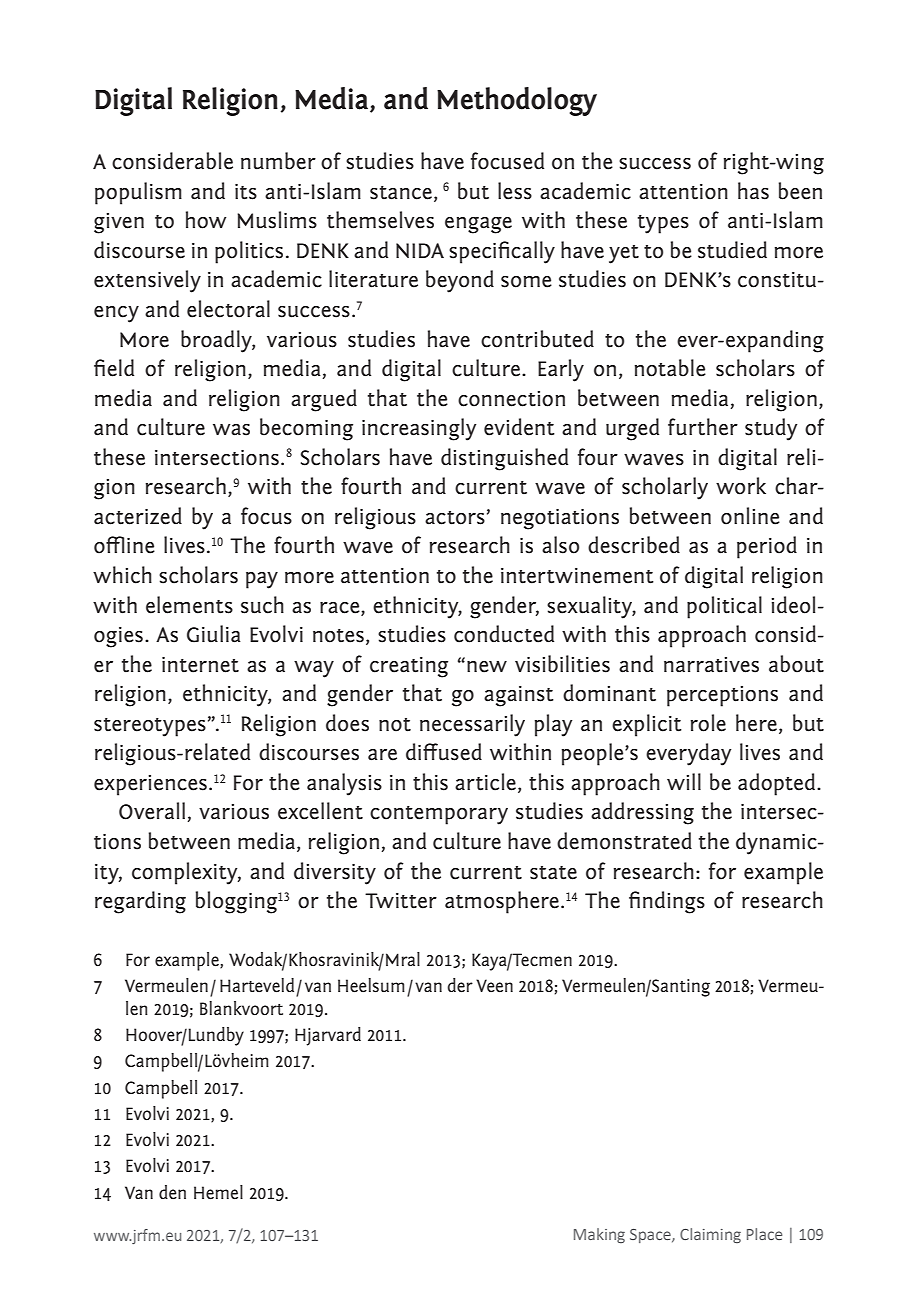  I want to click on new, so click(487, 667).
